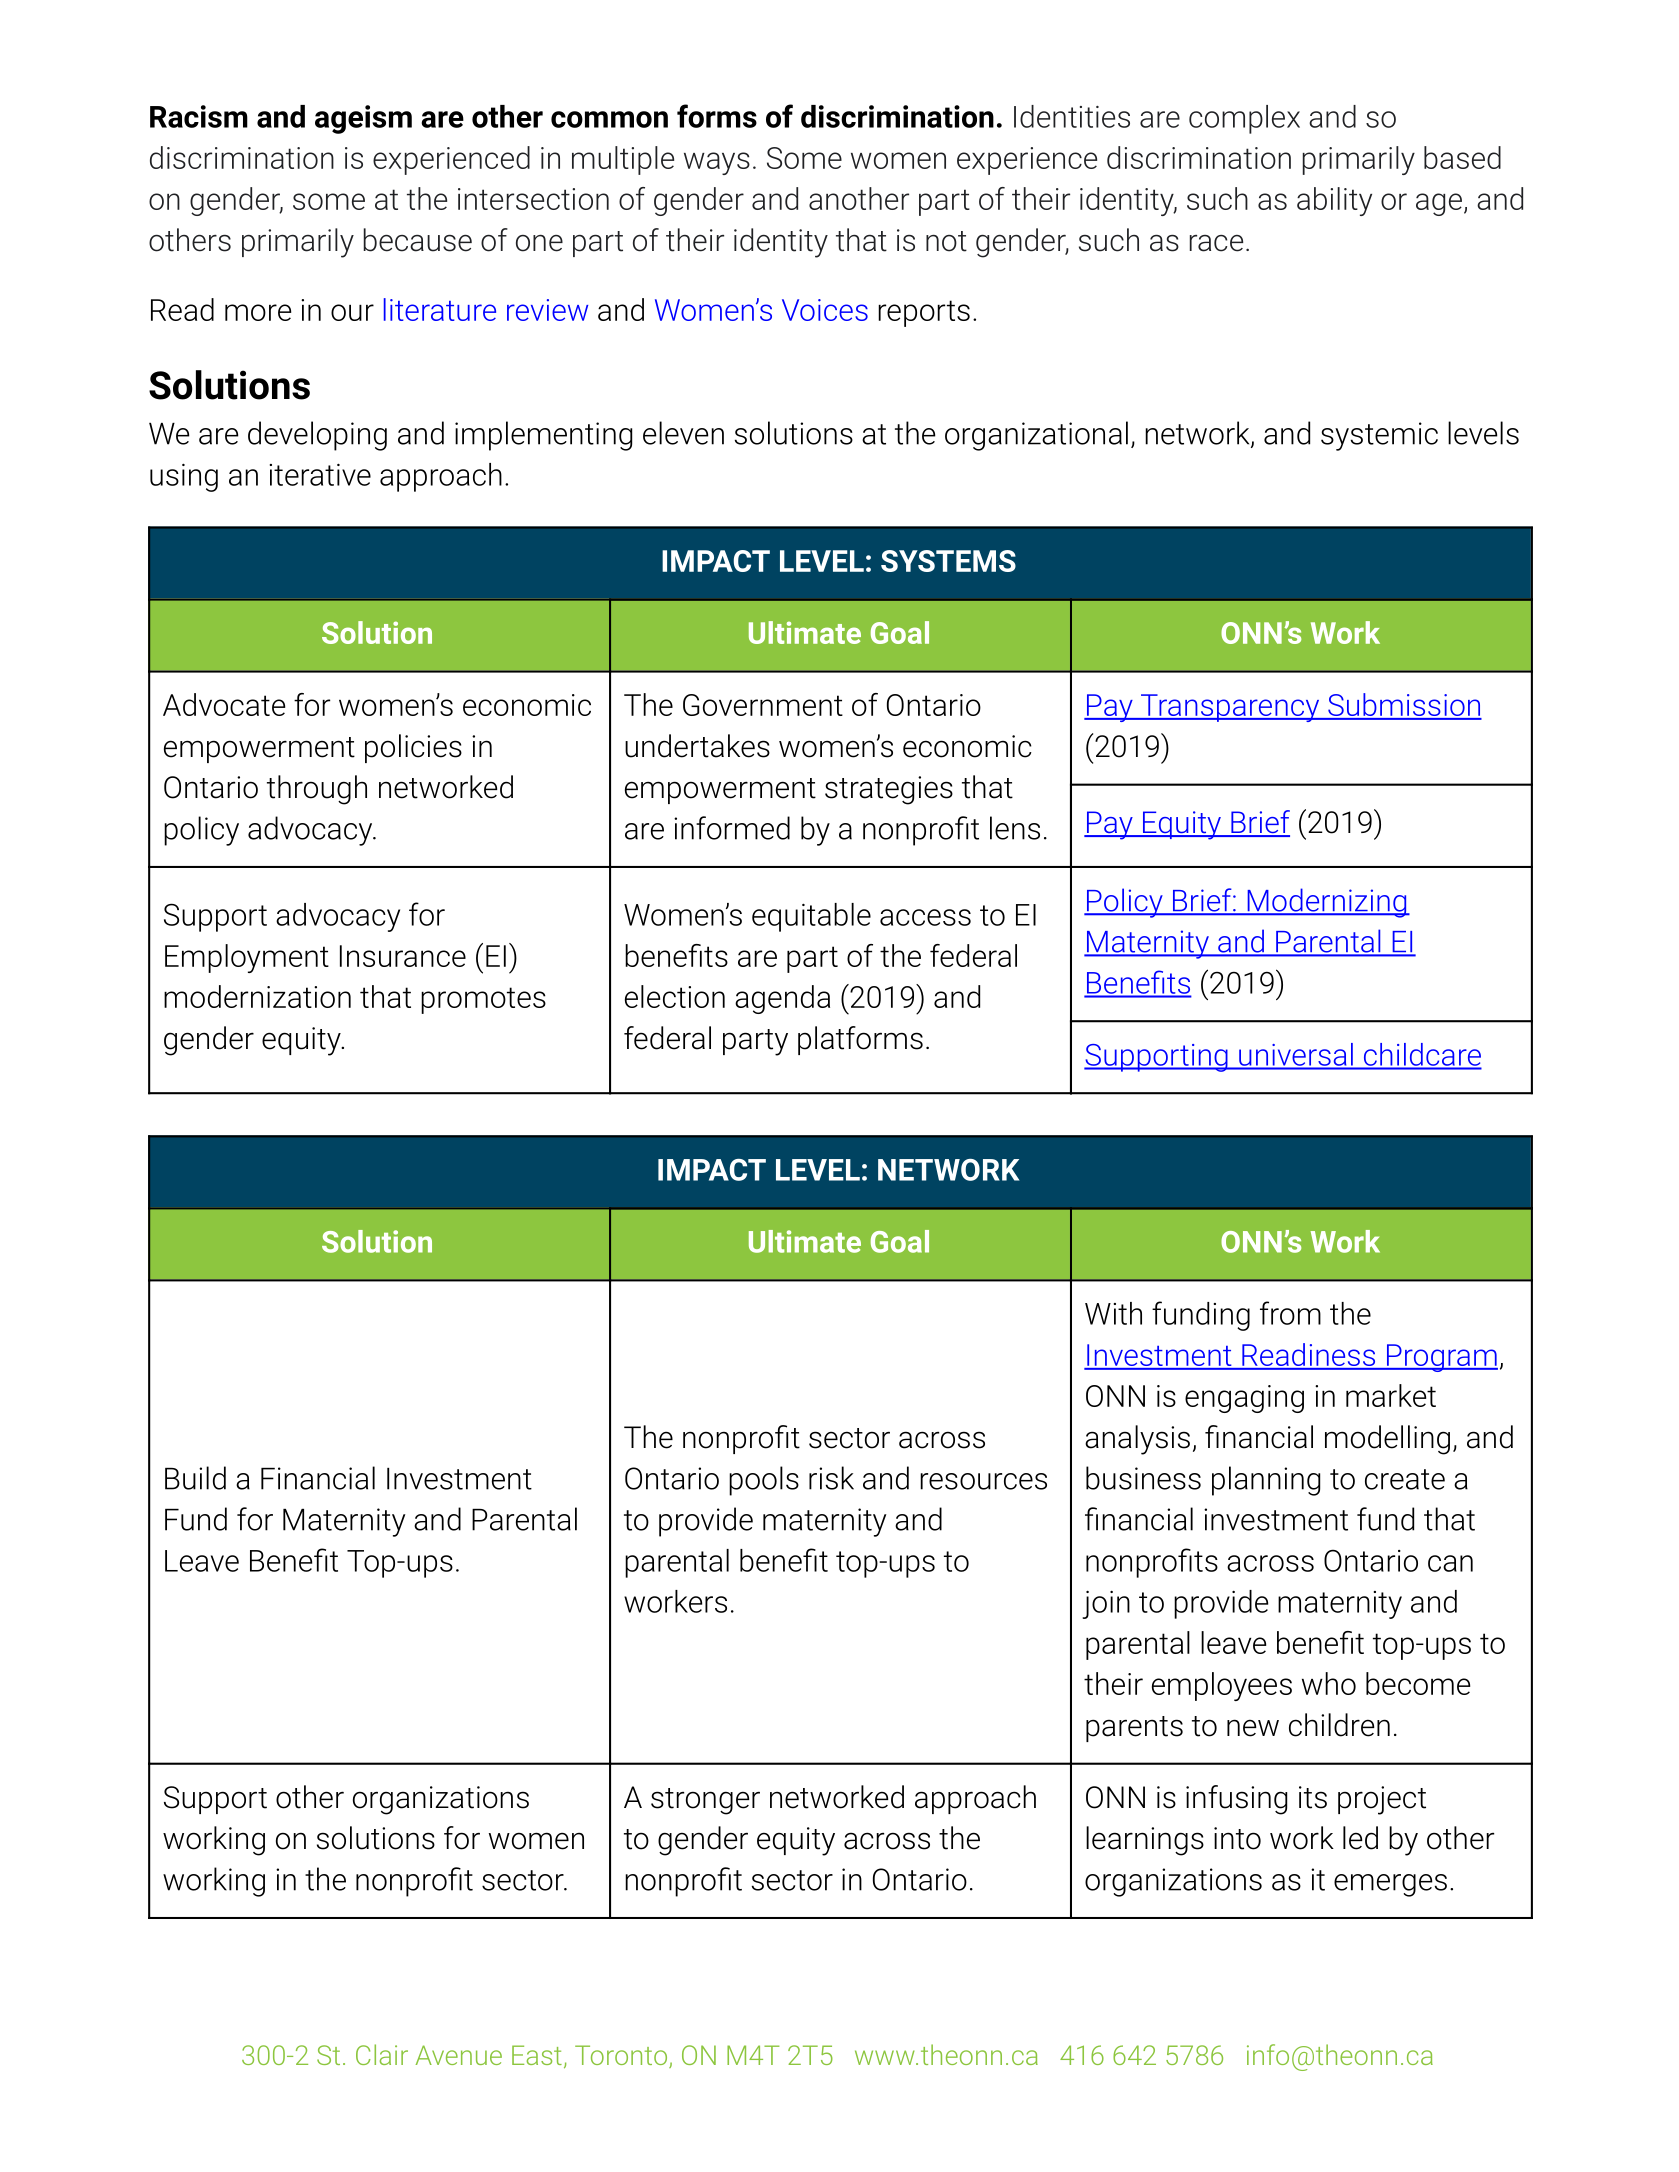  Describe the element at coordinates (1329, 1683) in the document. I see `who` at that location.
